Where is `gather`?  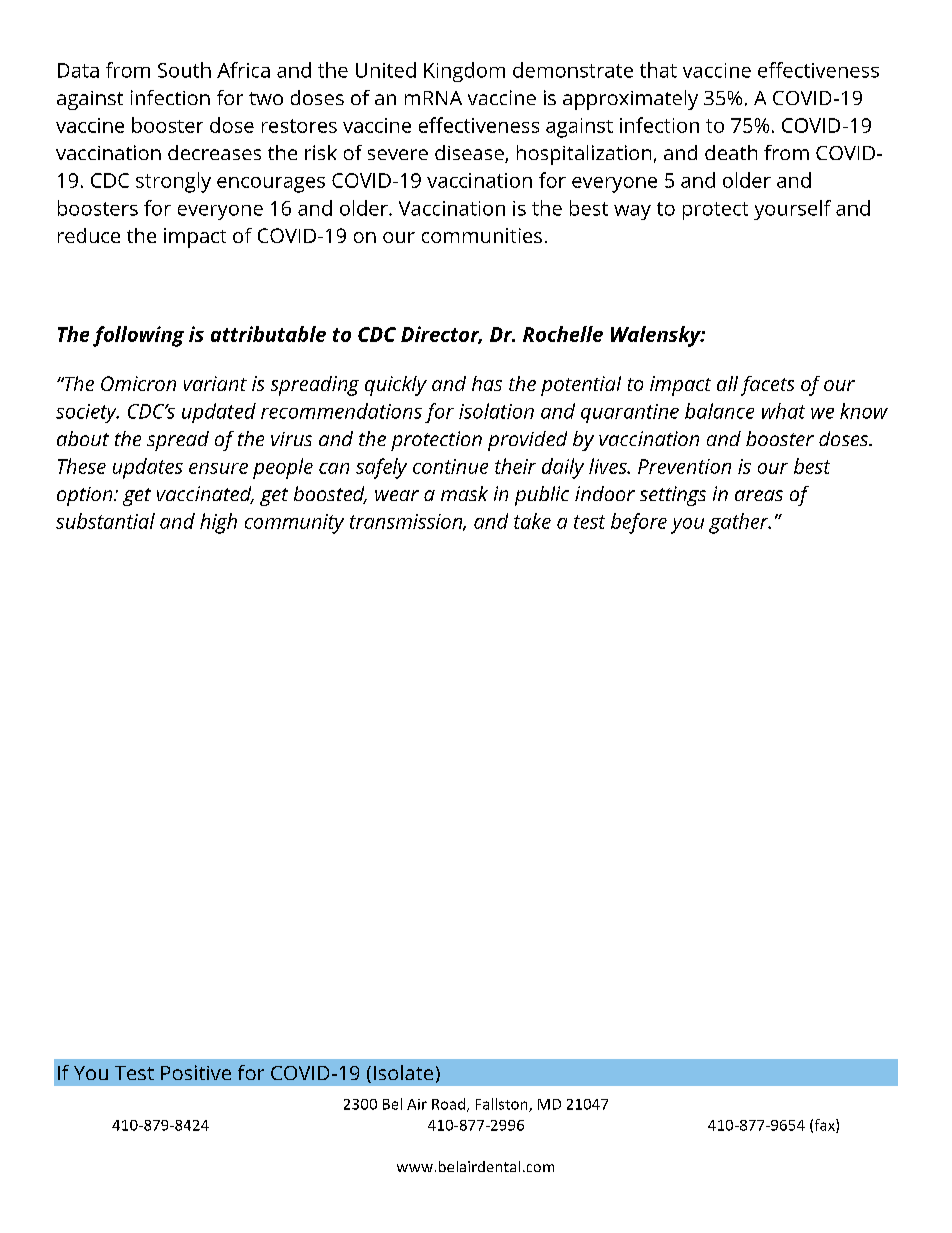 gather is located at coordinates (740, 523).
